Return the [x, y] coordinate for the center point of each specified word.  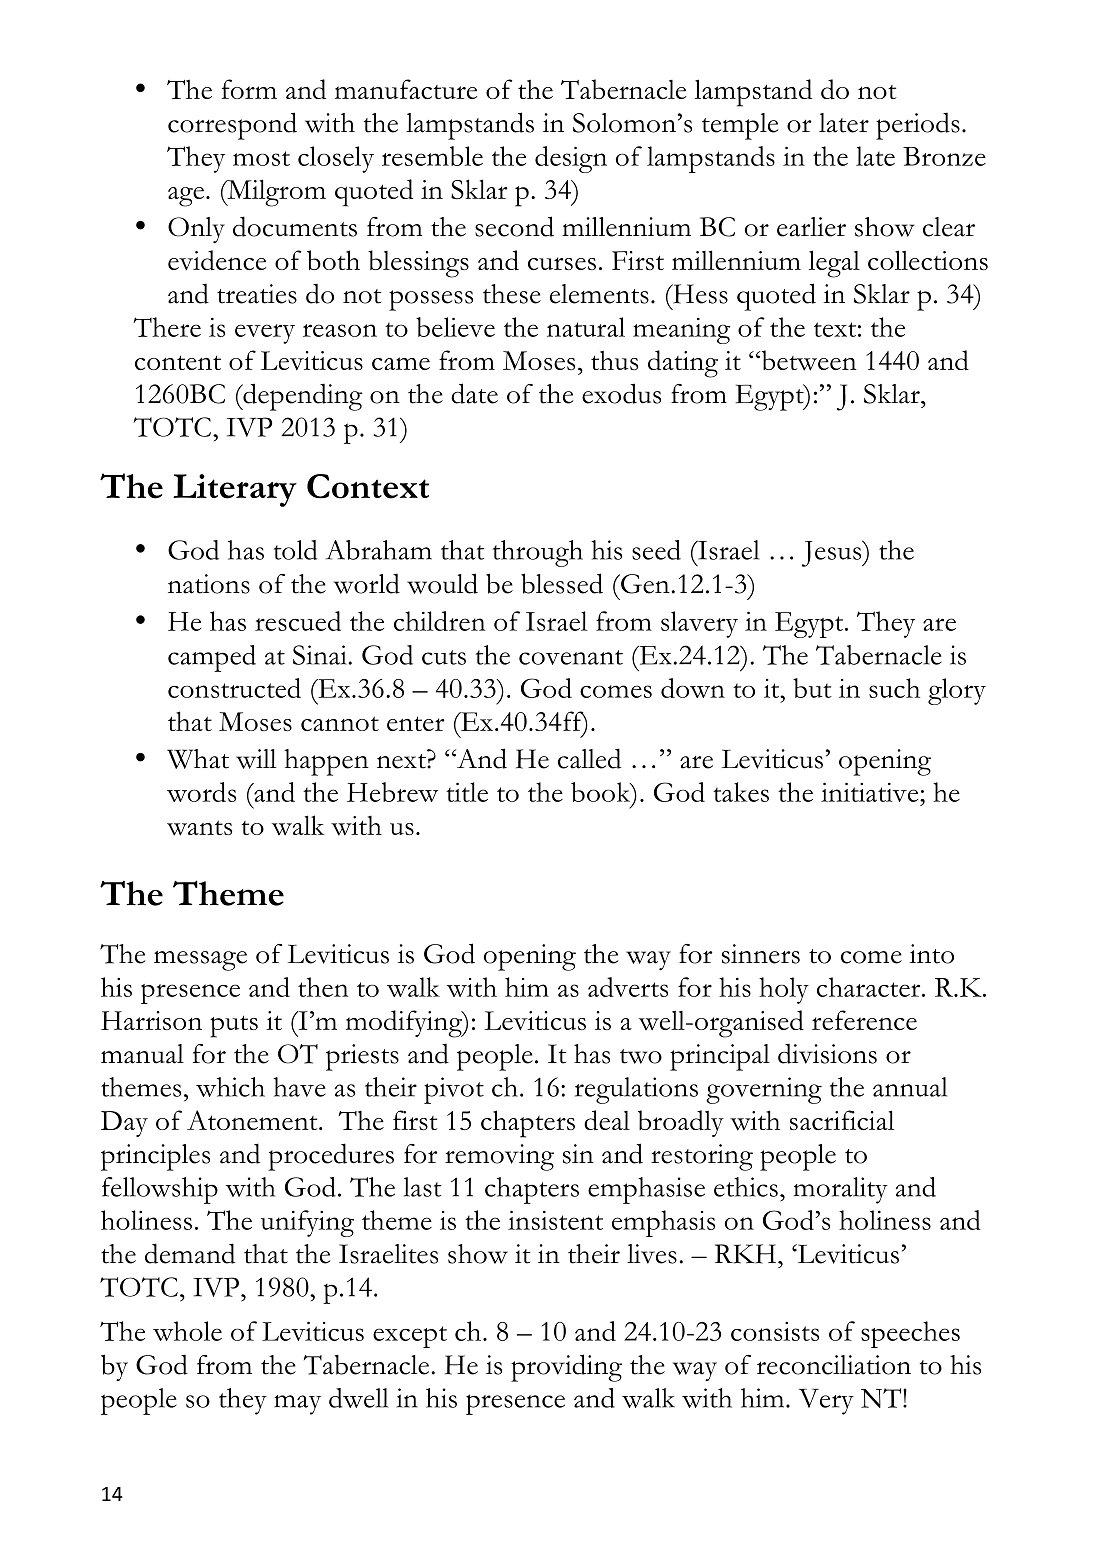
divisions [827, 1054]
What [198, 759]
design [571, 159]
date [474, 393]
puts [234, 1027]
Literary [235, 490]
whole [187, 1331]
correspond [232, 126]
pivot [454, 1090]
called [589, 758]
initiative [871, 792]
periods [918, 126]
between [808, 360]
